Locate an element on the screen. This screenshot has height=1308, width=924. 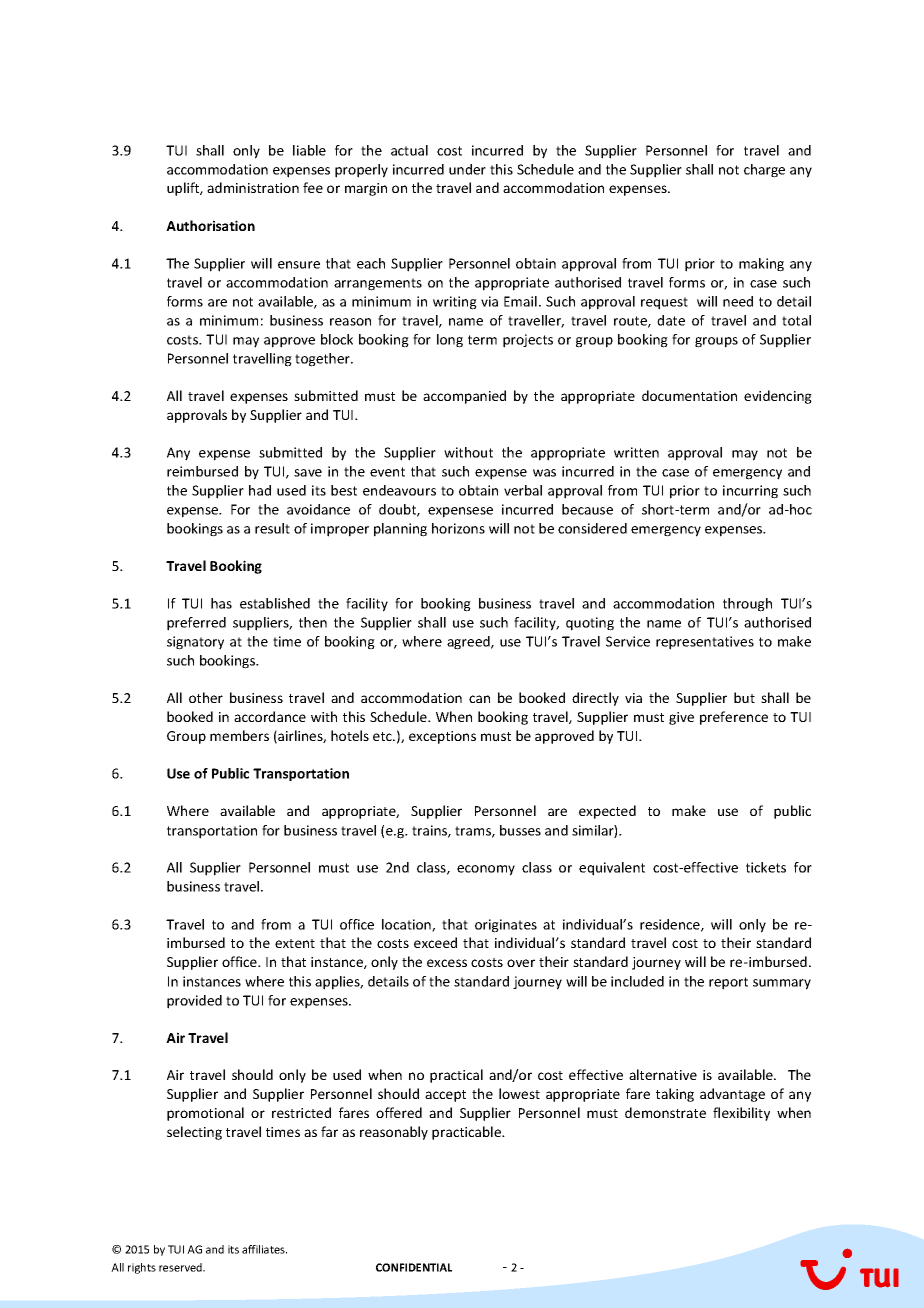
reserved is located at coordinates (181, 1267).
